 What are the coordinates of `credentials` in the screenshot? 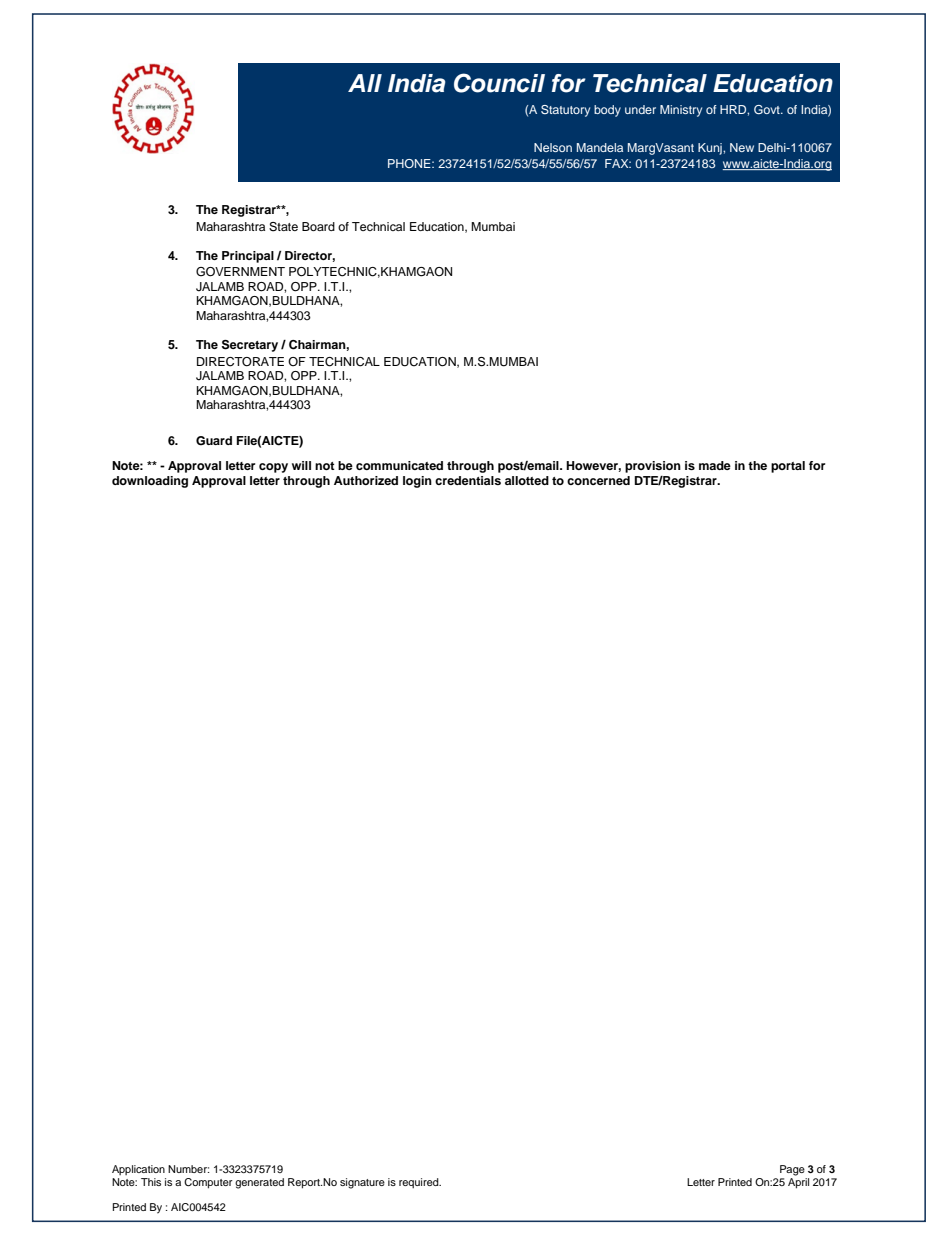 It's located at (468, 480).
